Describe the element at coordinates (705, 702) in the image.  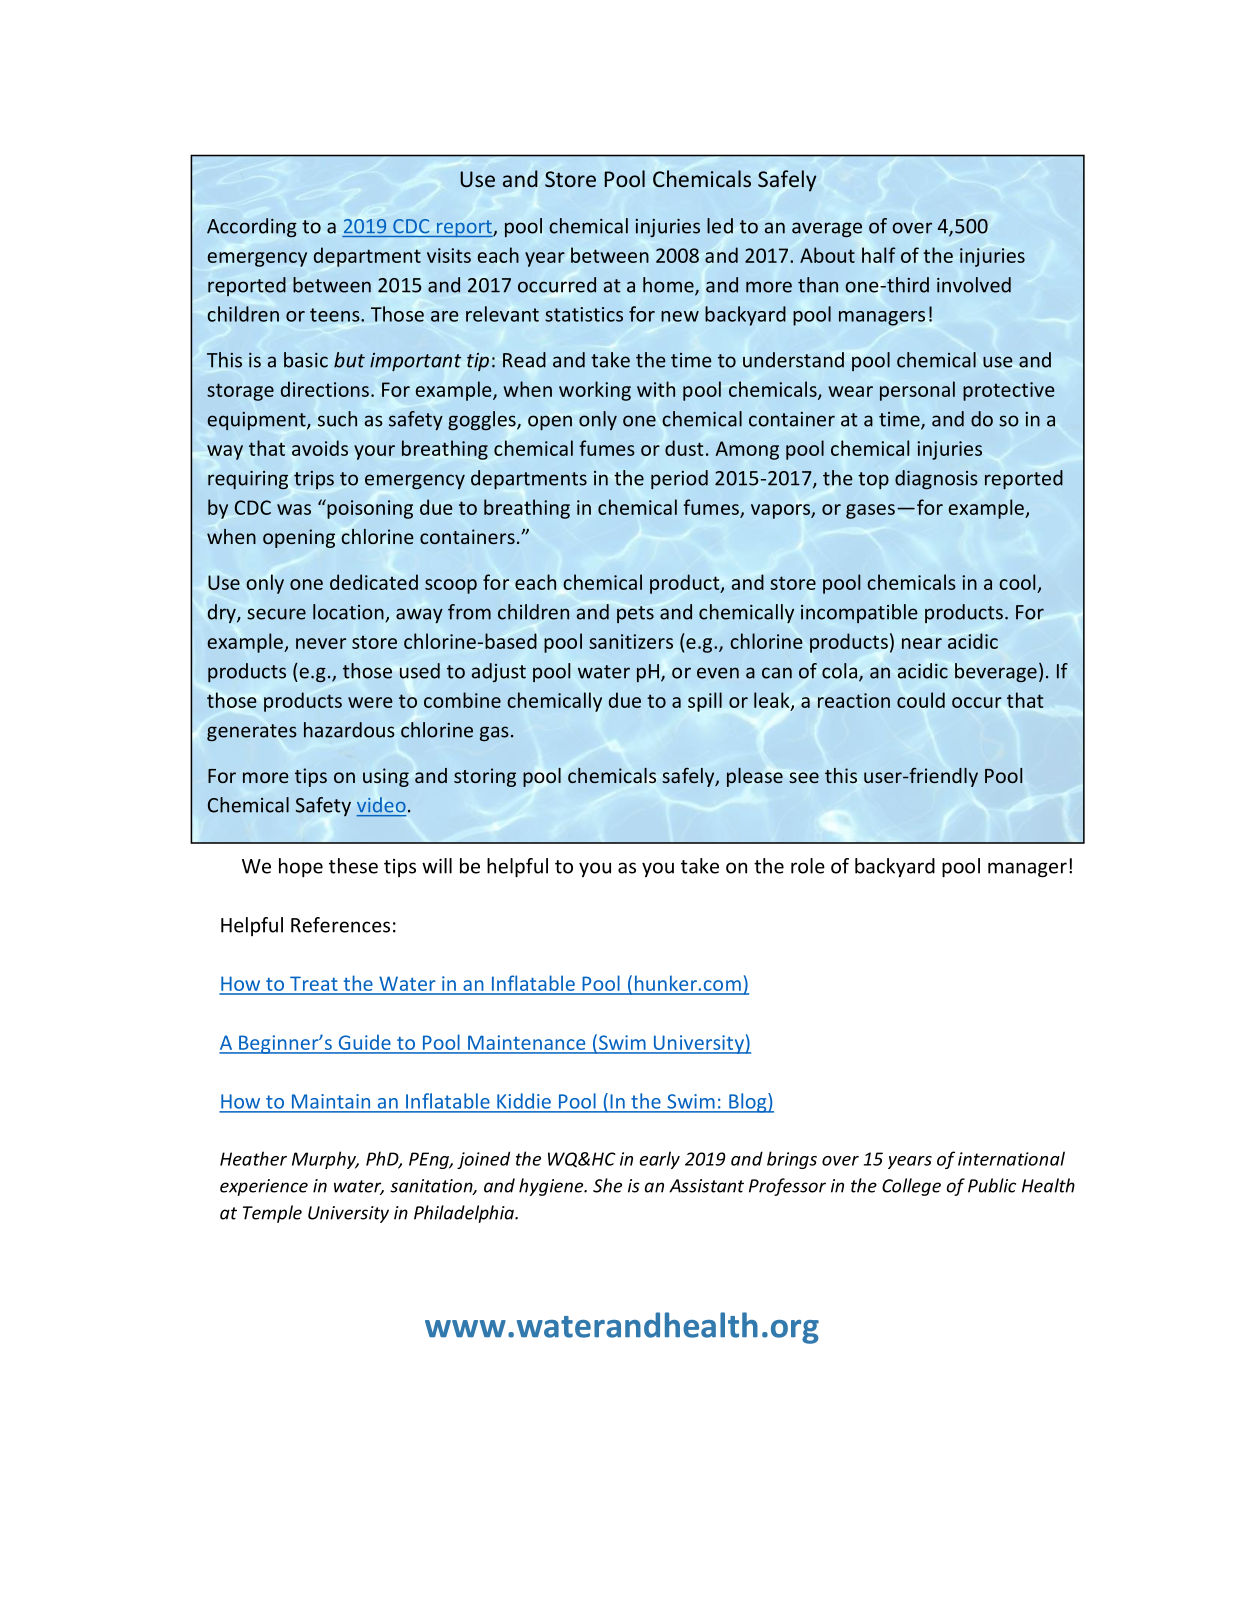
I see `spill` at that location.
